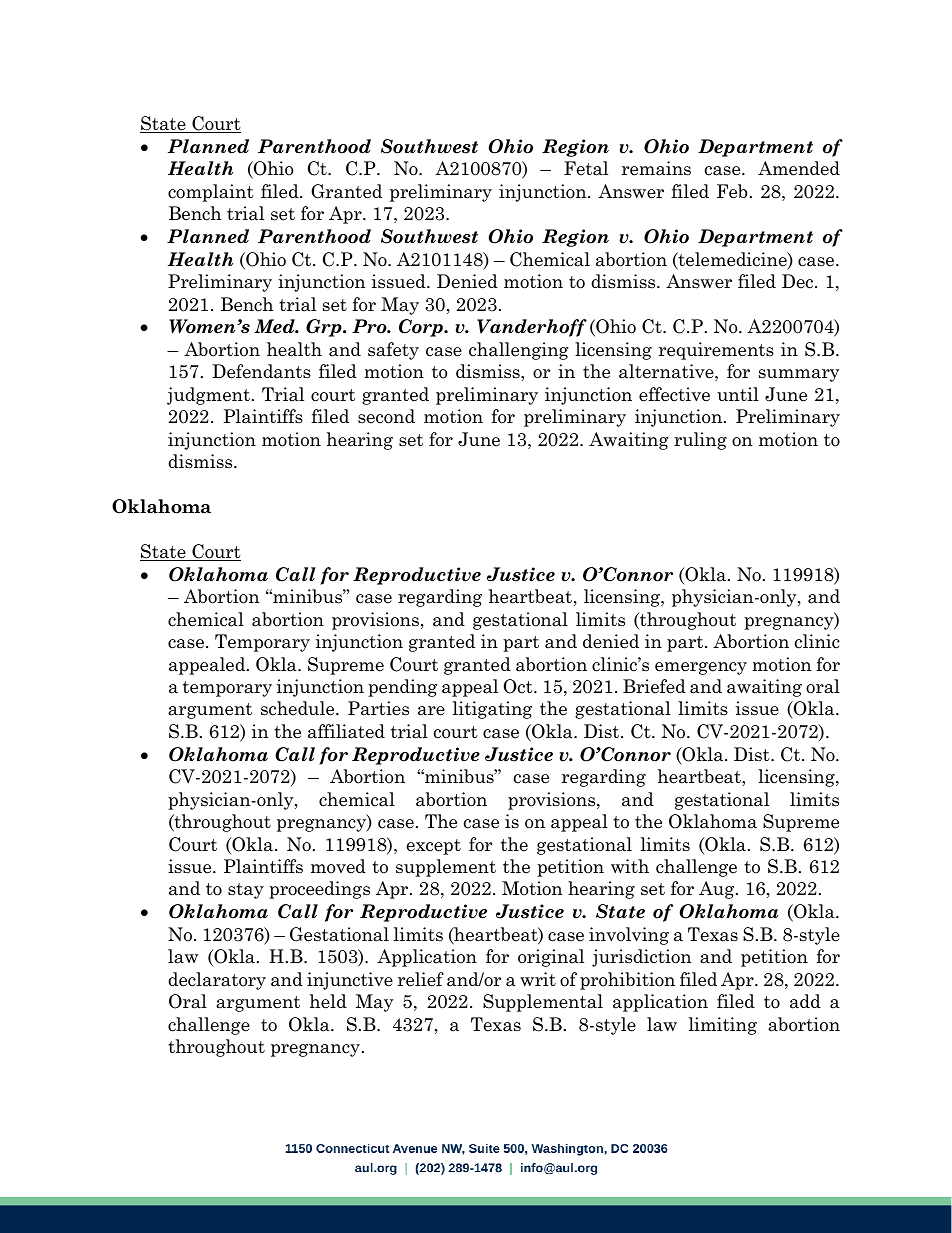  What do you see at coordinates (586, 168) in the screenshot?
I see `Fetal` at bounding box center [586, 168].
